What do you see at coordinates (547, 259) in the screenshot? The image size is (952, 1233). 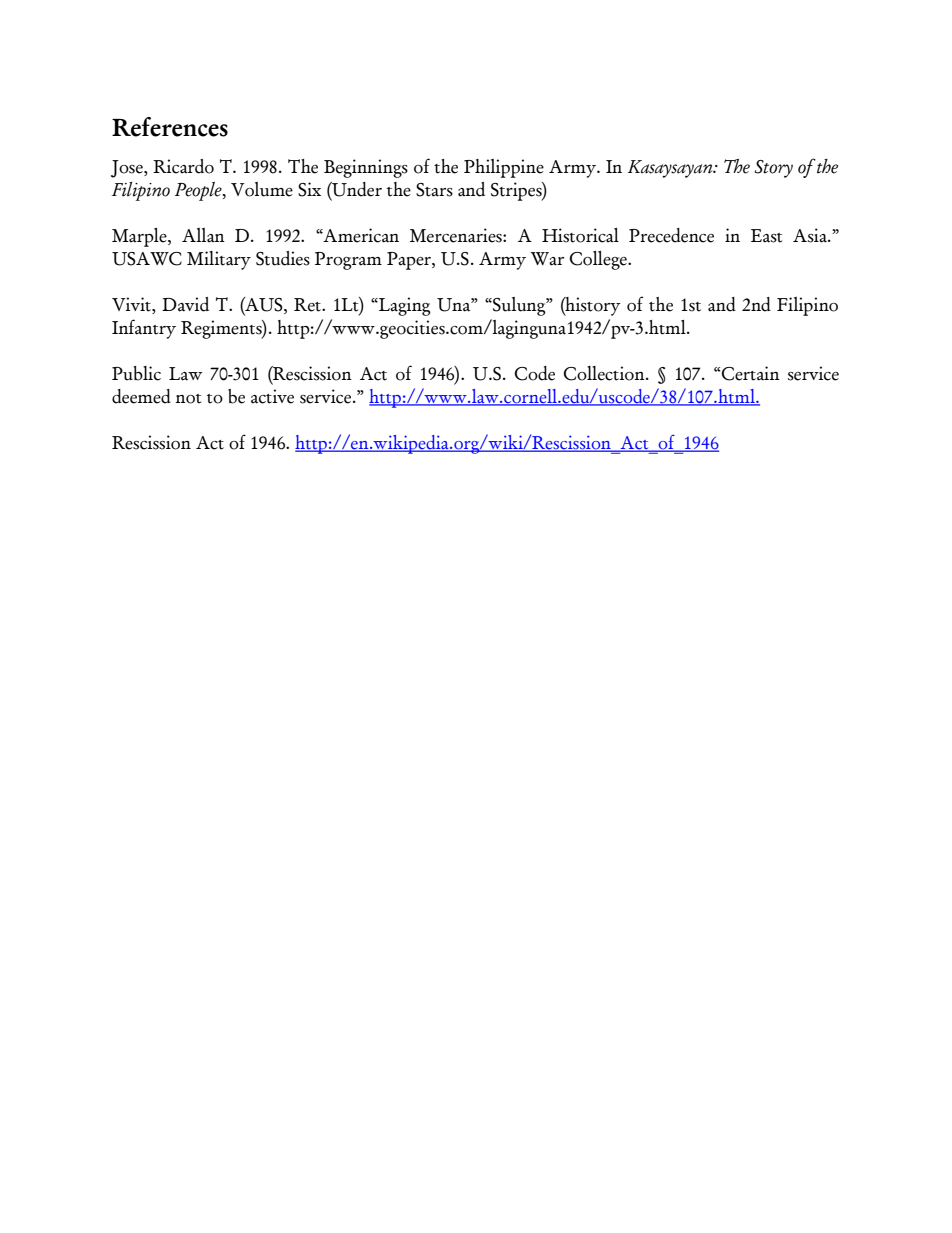 I see `War` at bounding box center [547, 259].
